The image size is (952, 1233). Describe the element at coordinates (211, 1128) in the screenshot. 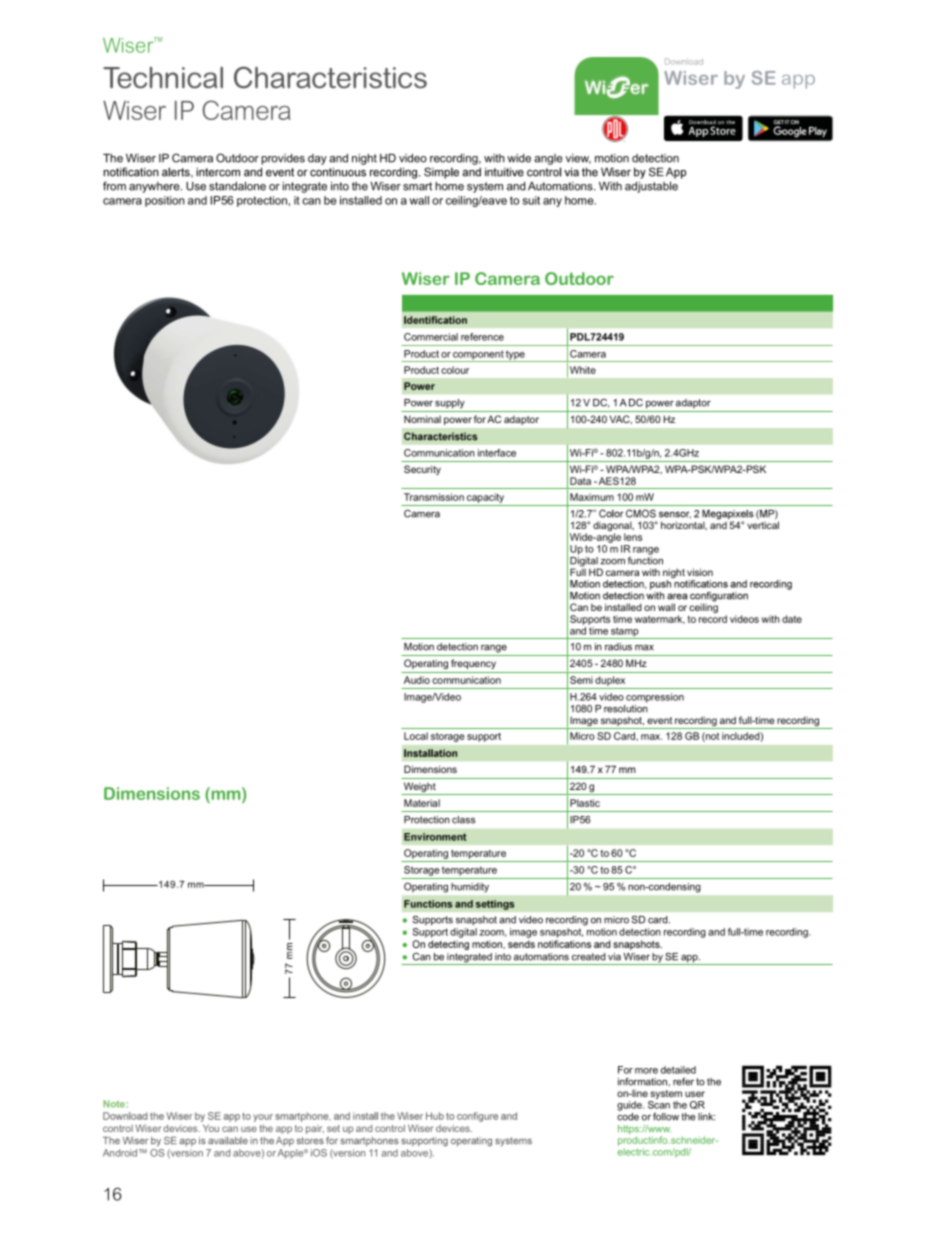

I see `You` at that location.
